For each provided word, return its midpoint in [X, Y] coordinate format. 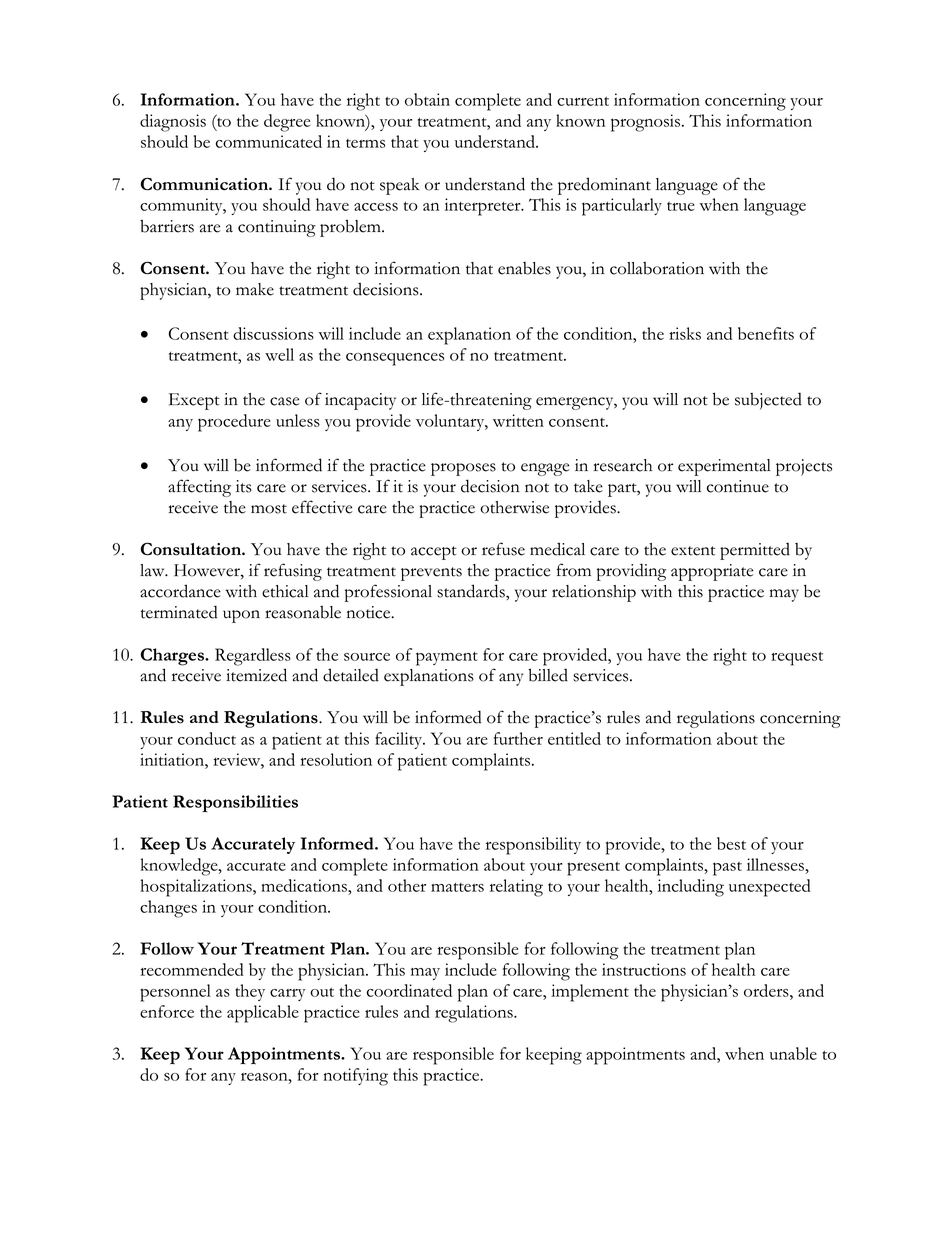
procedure [234, 423]
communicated [269, 141]
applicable [263, 1014]
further [518, 738]
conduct [207, 738]
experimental [724, 467]
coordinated [409, 990]
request [797, 659]
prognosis [645, 123]
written [518, 420]
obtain [427, 99]
